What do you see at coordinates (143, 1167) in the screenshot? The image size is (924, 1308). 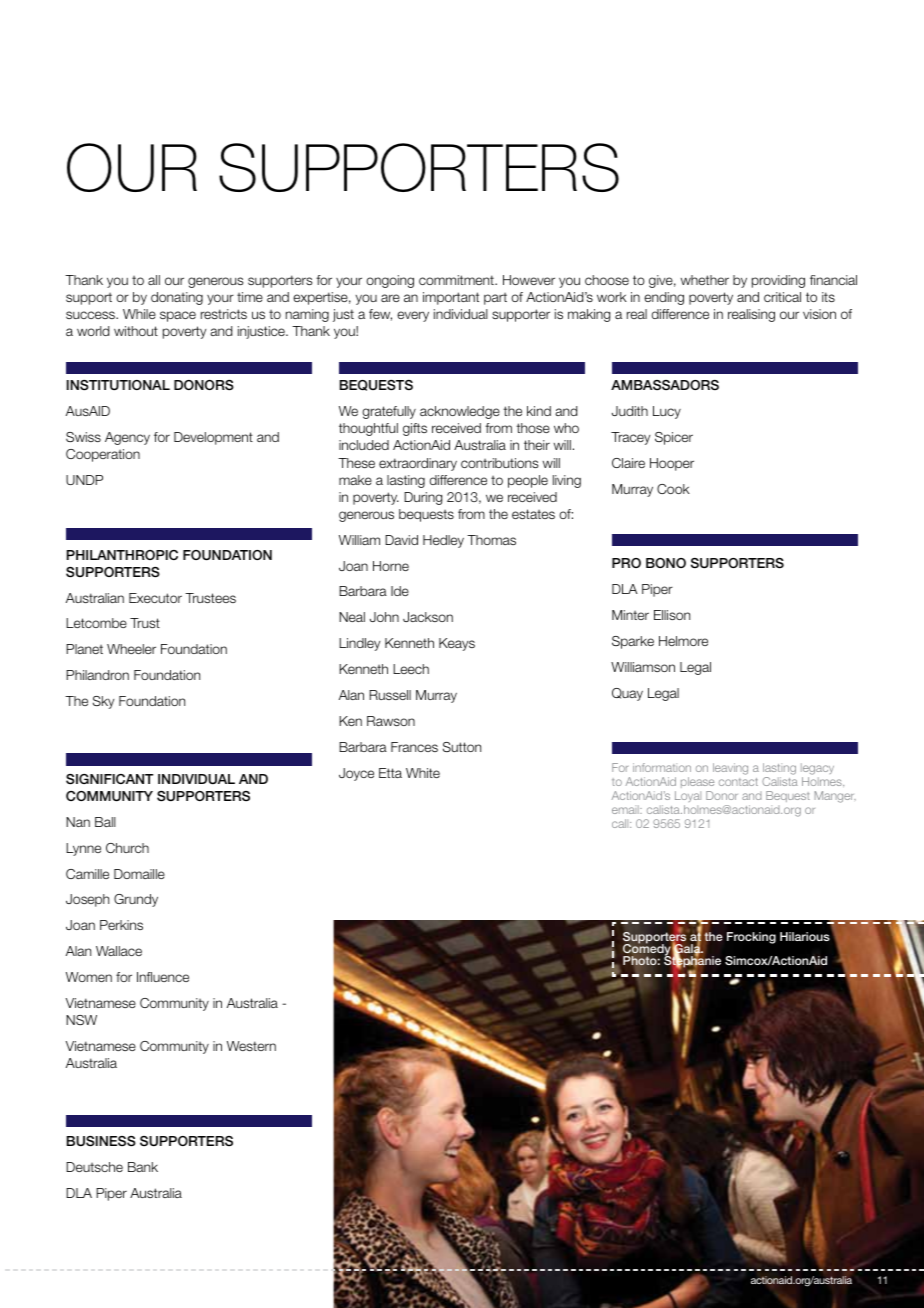 I see `Bank` at bounding box center [143, 1167].
